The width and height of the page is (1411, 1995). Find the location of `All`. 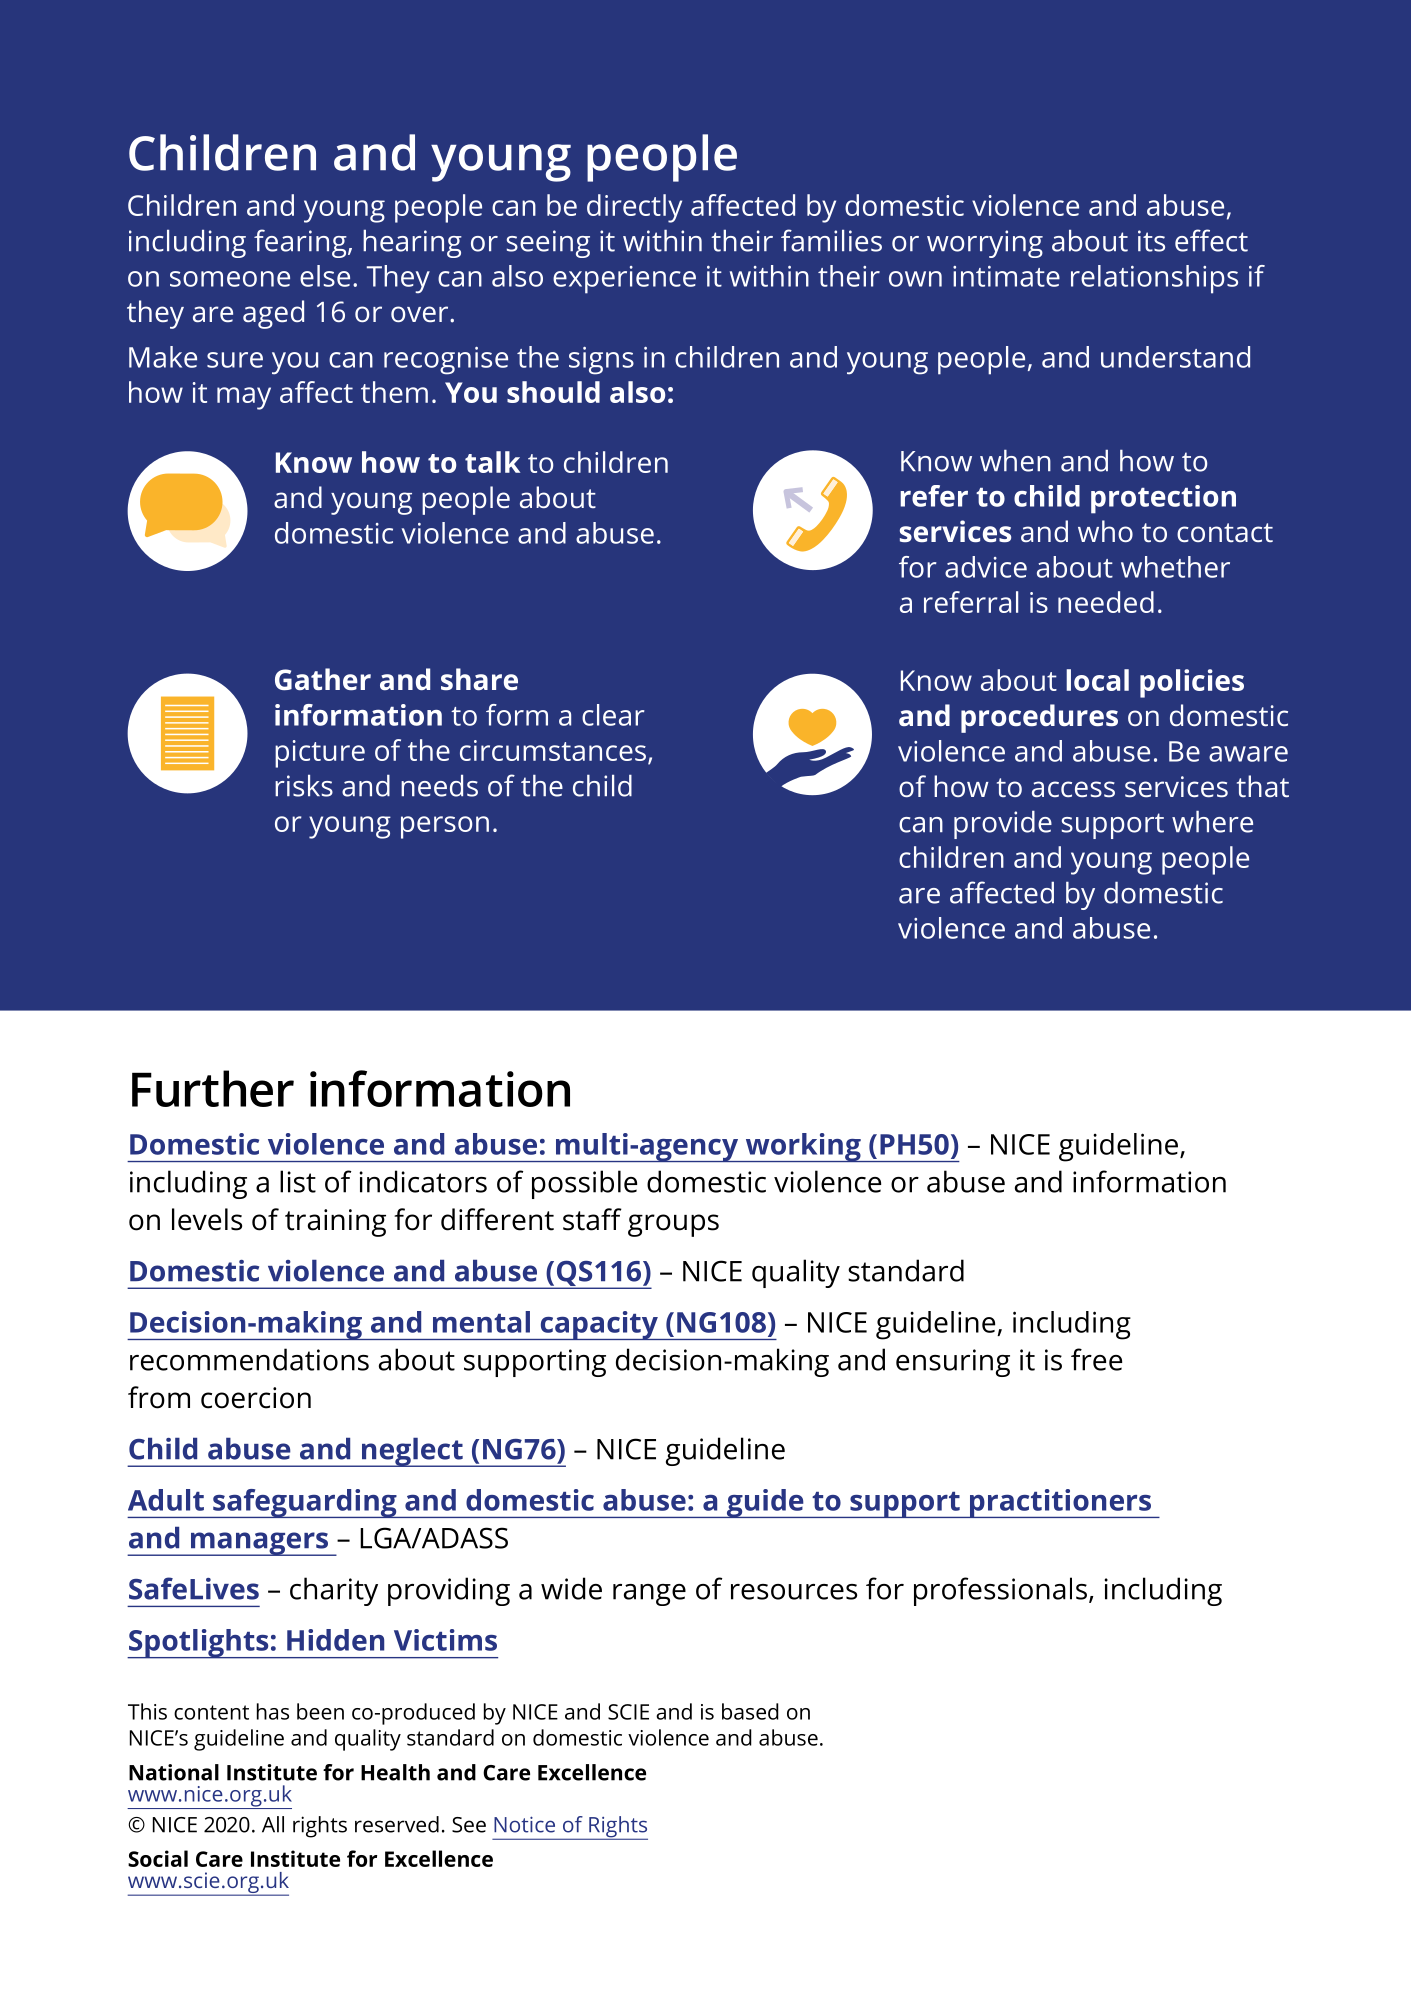

All is located at coordinates (273, 1824).
